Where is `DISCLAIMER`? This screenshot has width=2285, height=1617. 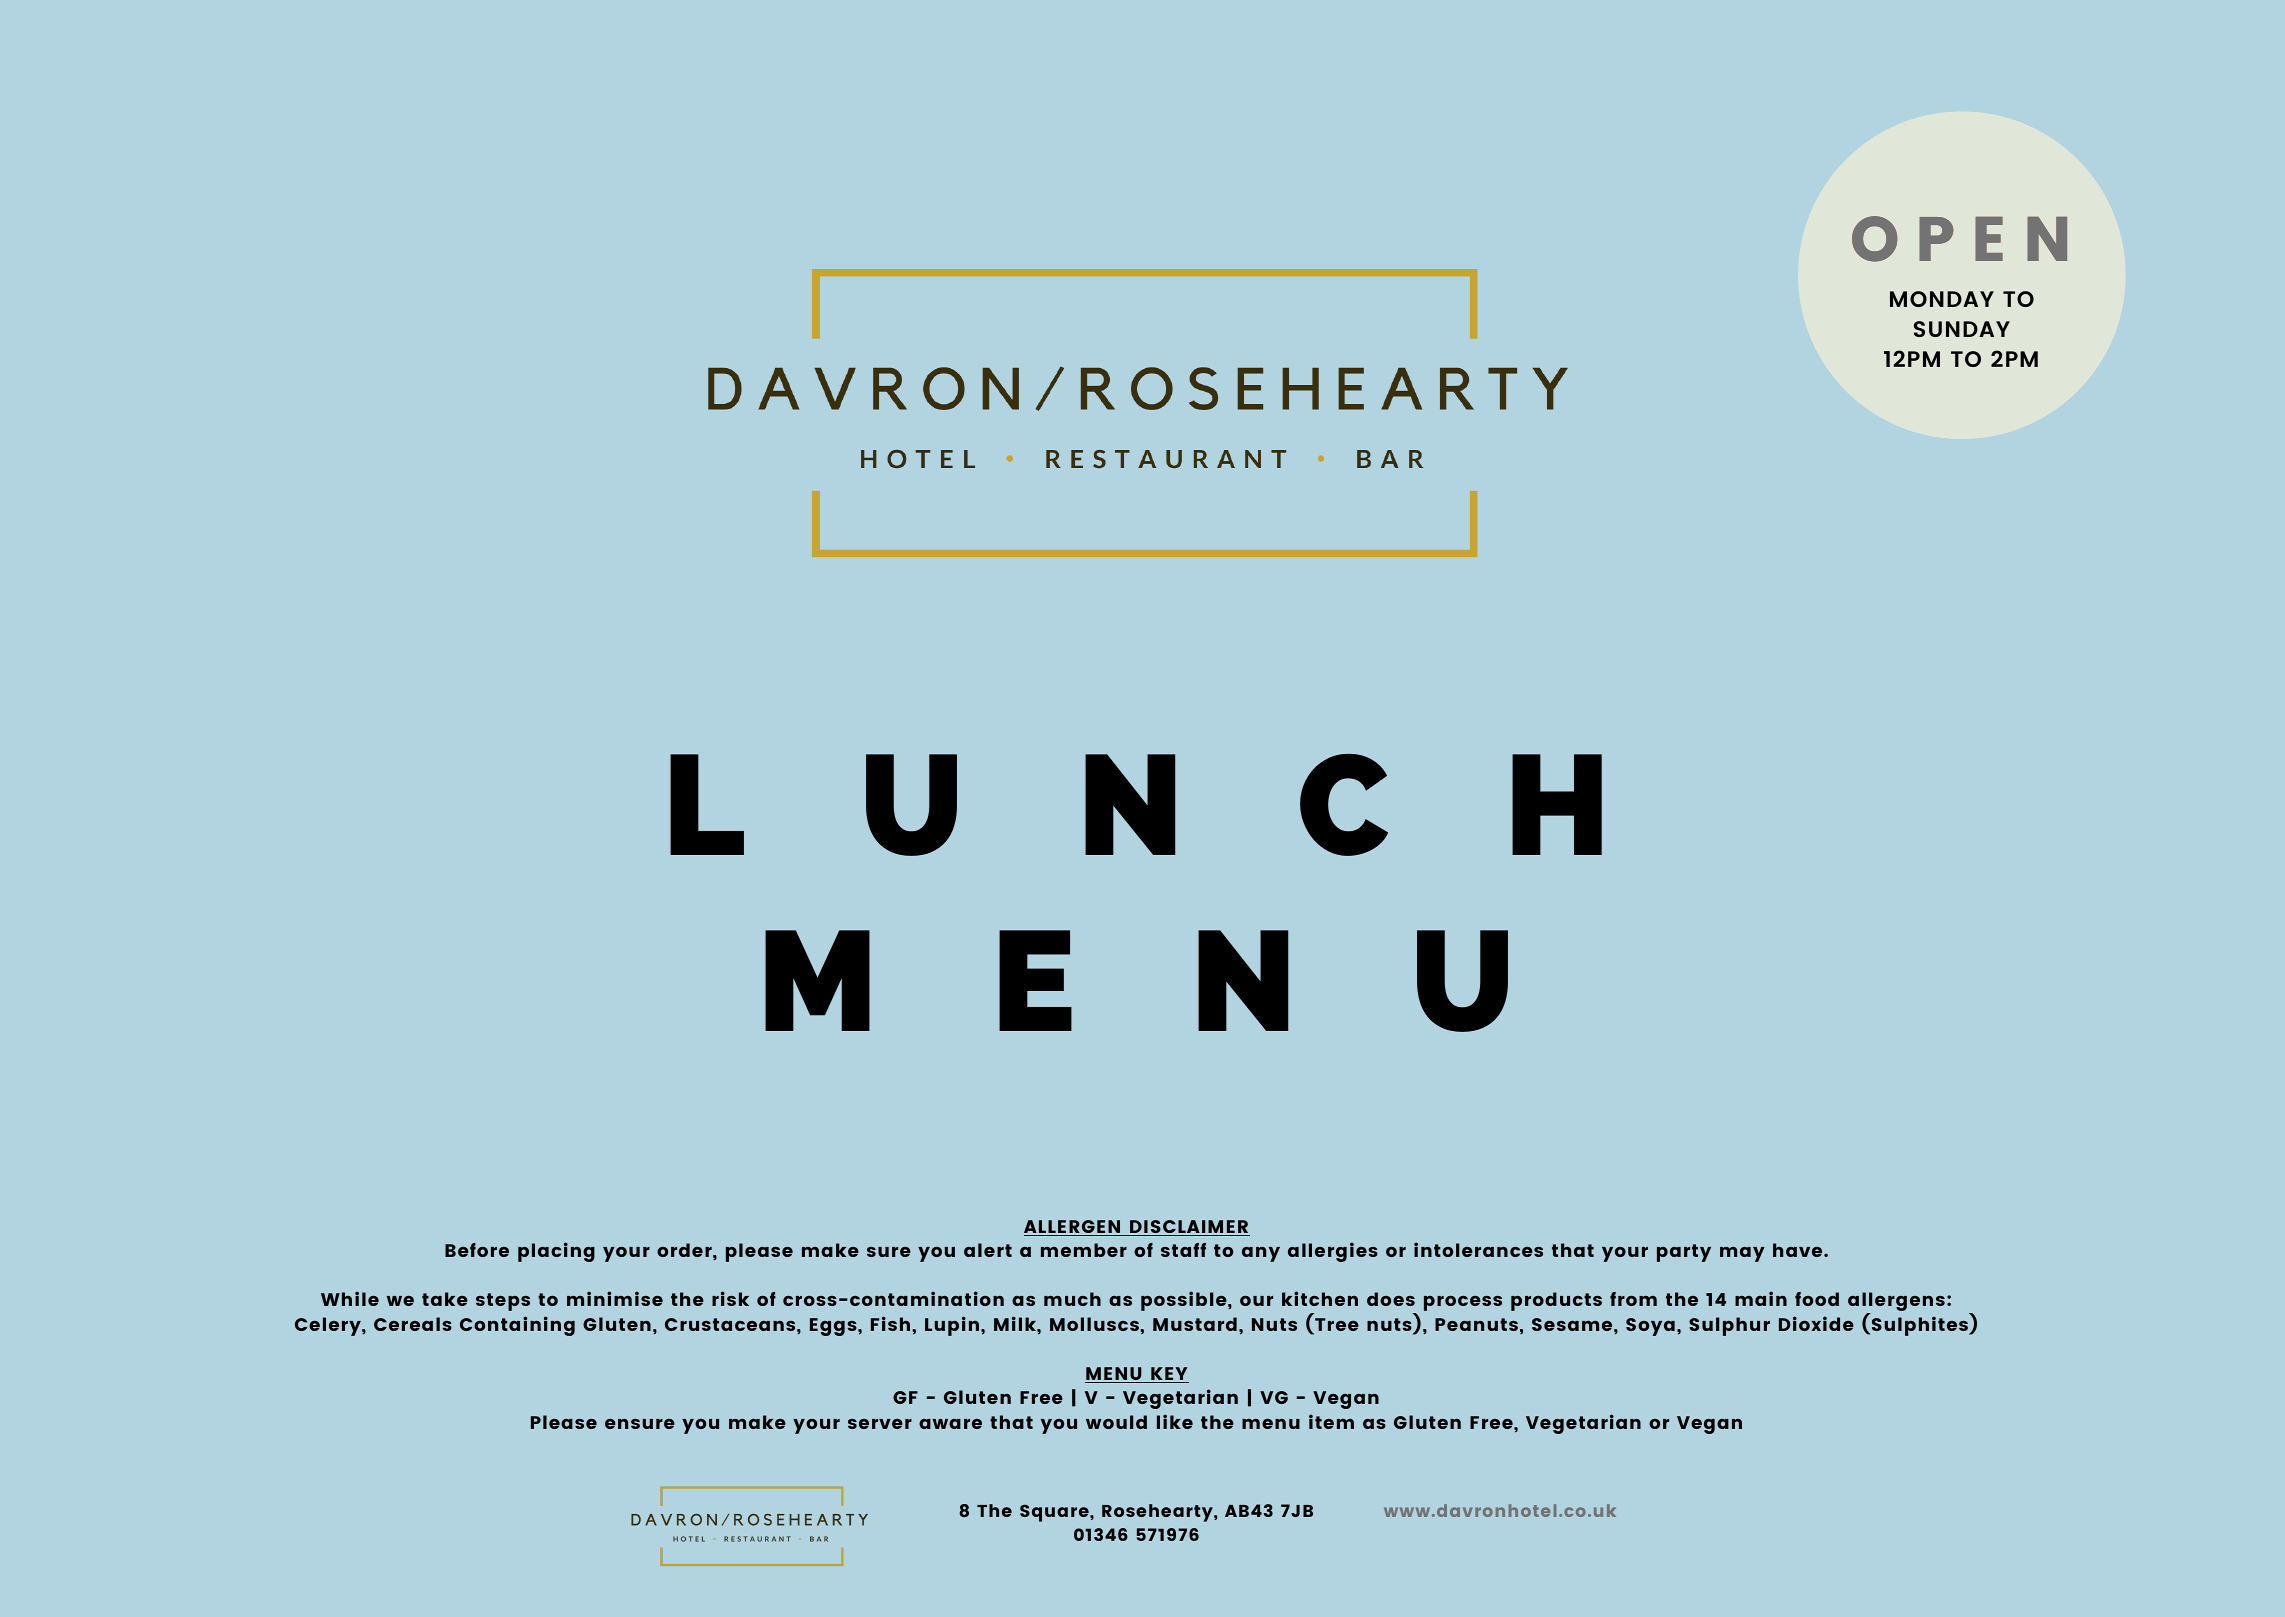 DISCLAIMER is located at coordinates (1189, 1228).
